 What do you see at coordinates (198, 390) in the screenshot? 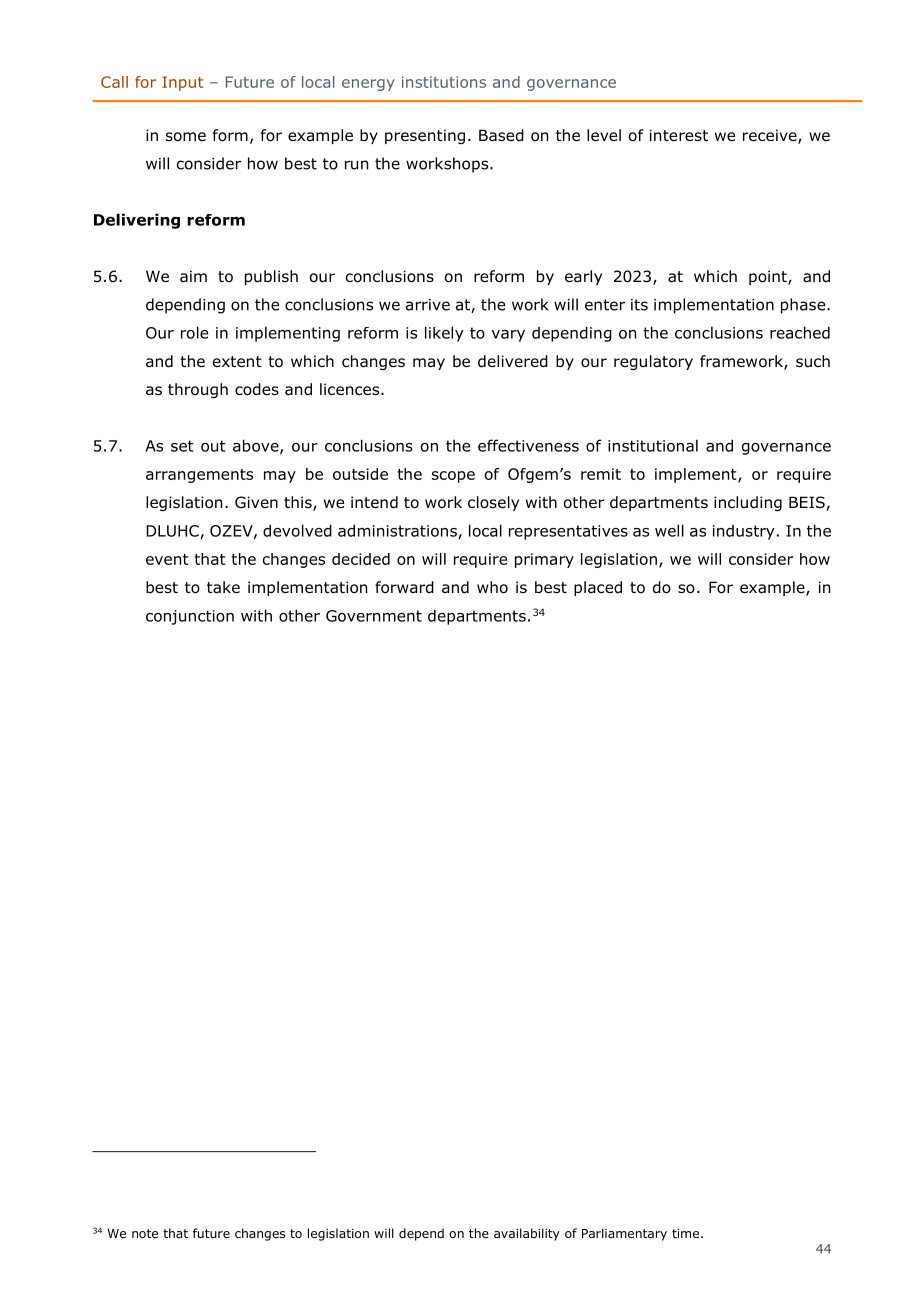
I see `through` at bounding box center [198, 390].
